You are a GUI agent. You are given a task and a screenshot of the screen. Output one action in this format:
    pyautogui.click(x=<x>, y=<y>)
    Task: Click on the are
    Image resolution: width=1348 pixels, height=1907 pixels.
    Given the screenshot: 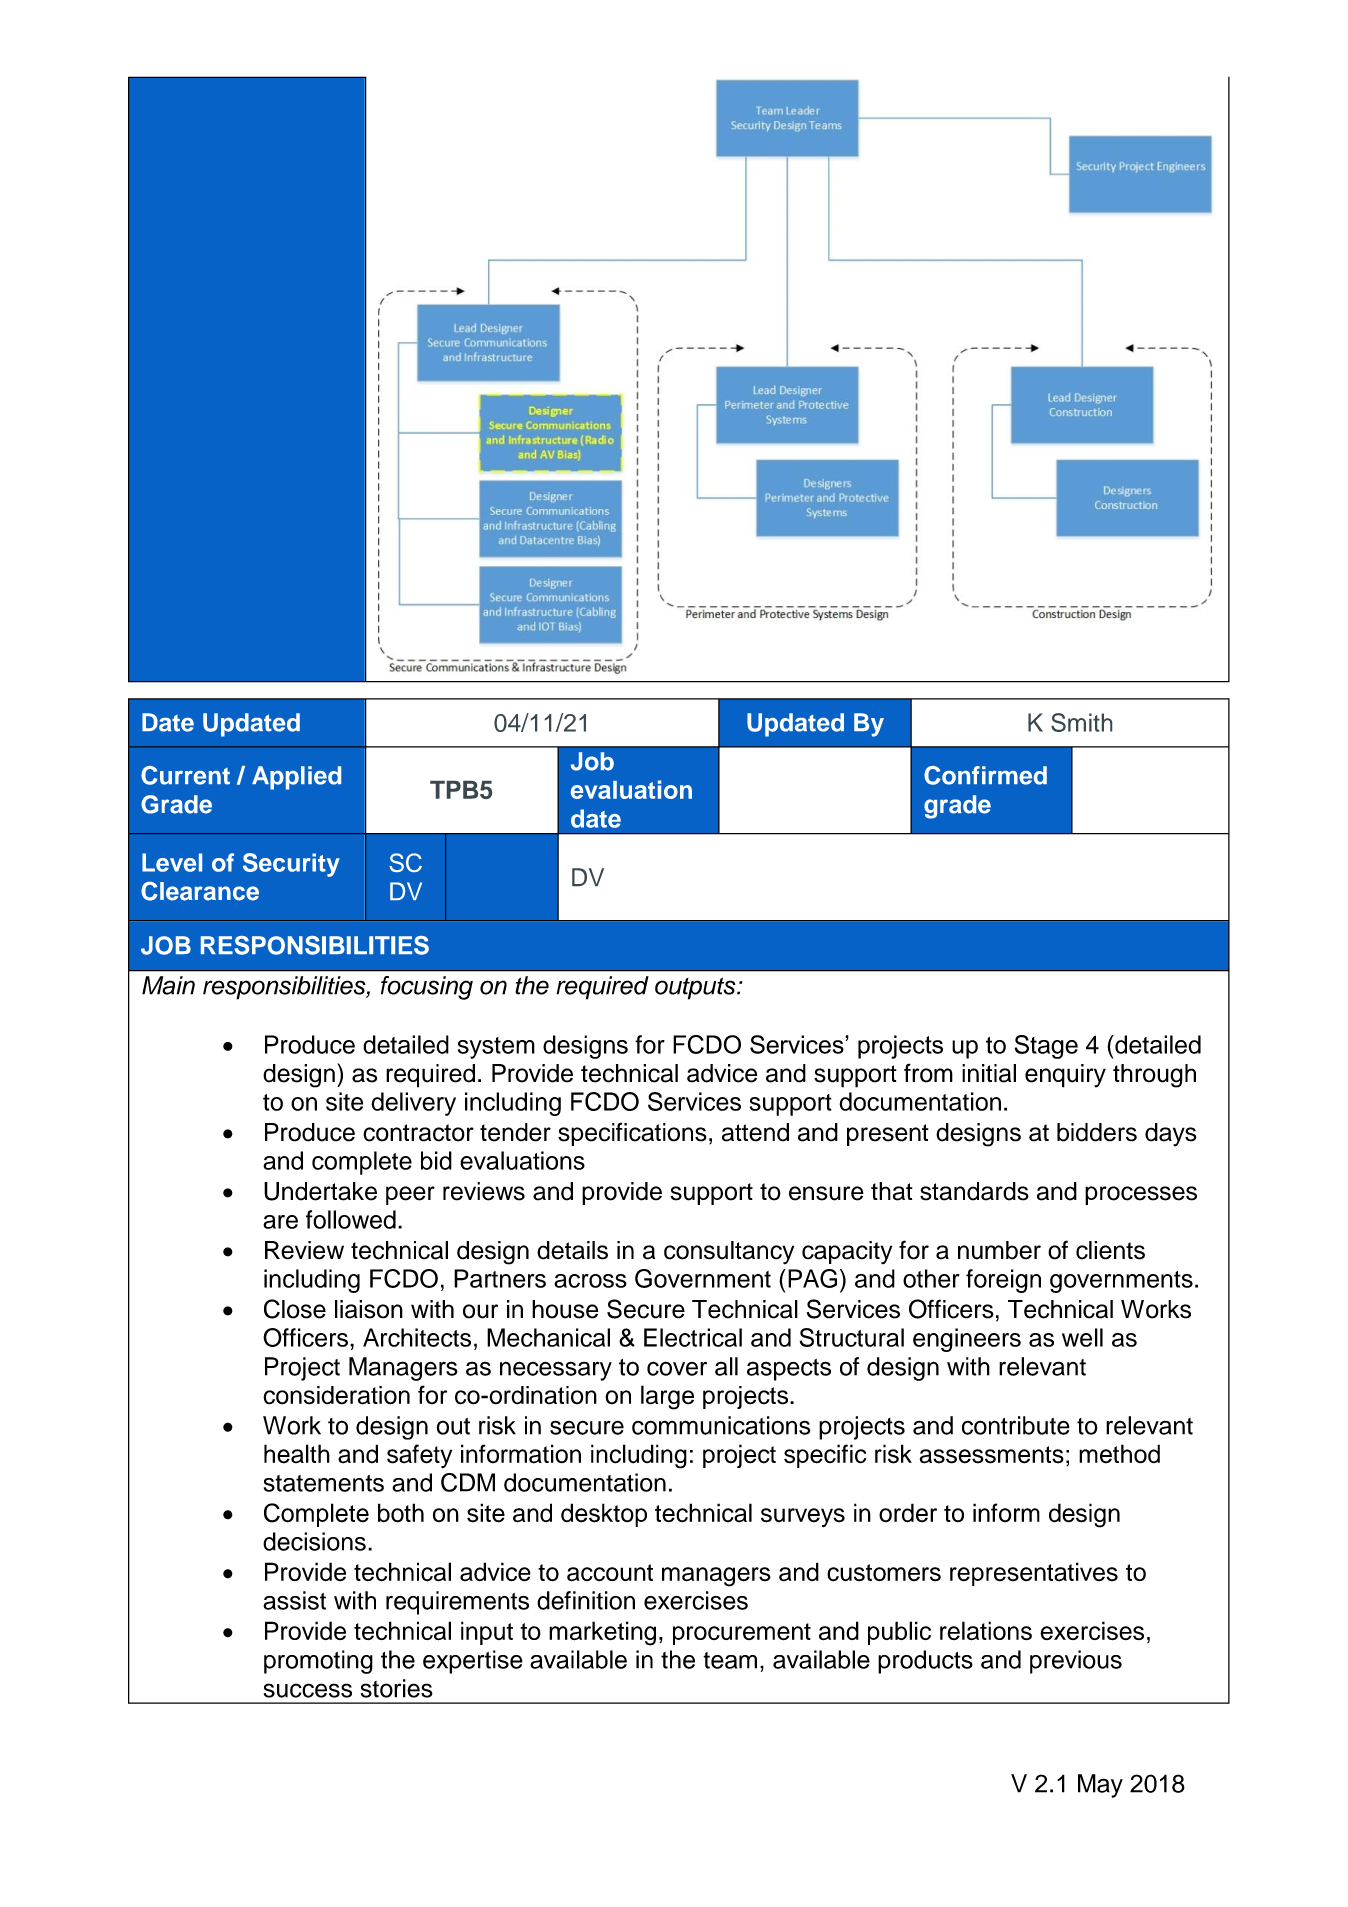 What is the action you would take?
    pyautogui.click(x=280, y=1222)
